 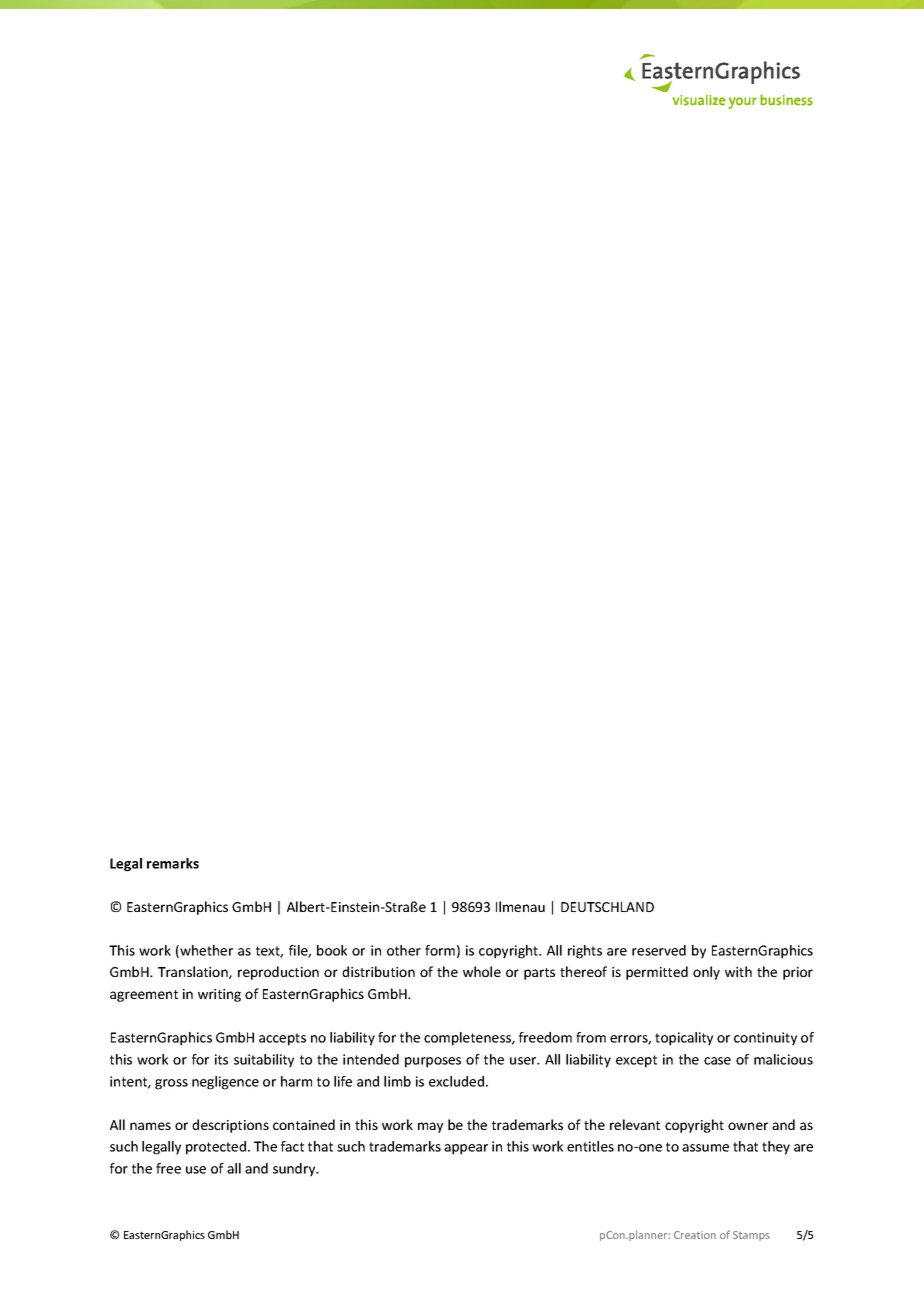 I want to click on remarks, so click(x=173, y=863).
